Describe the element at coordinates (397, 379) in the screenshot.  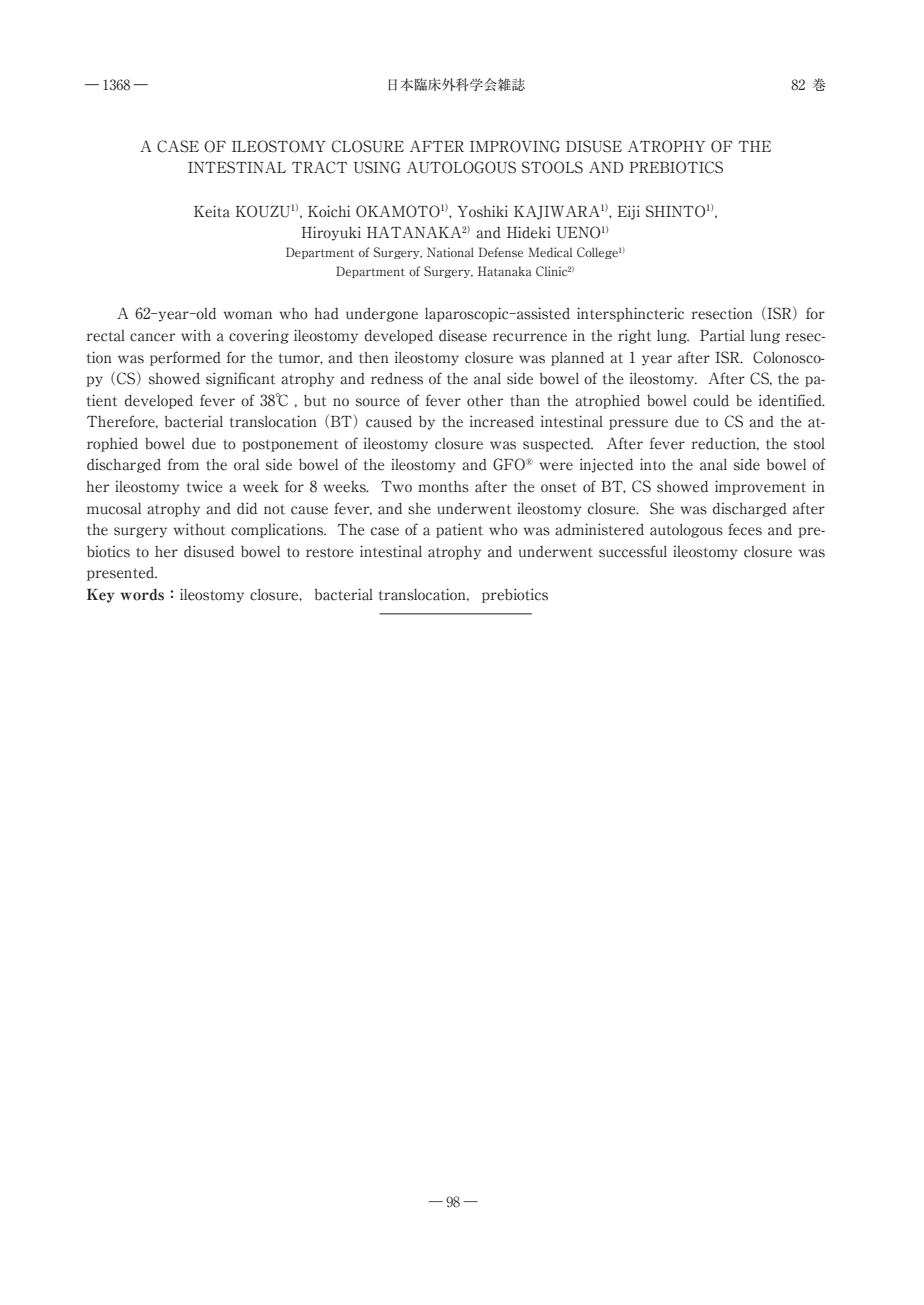
I see `redness` at that location.
